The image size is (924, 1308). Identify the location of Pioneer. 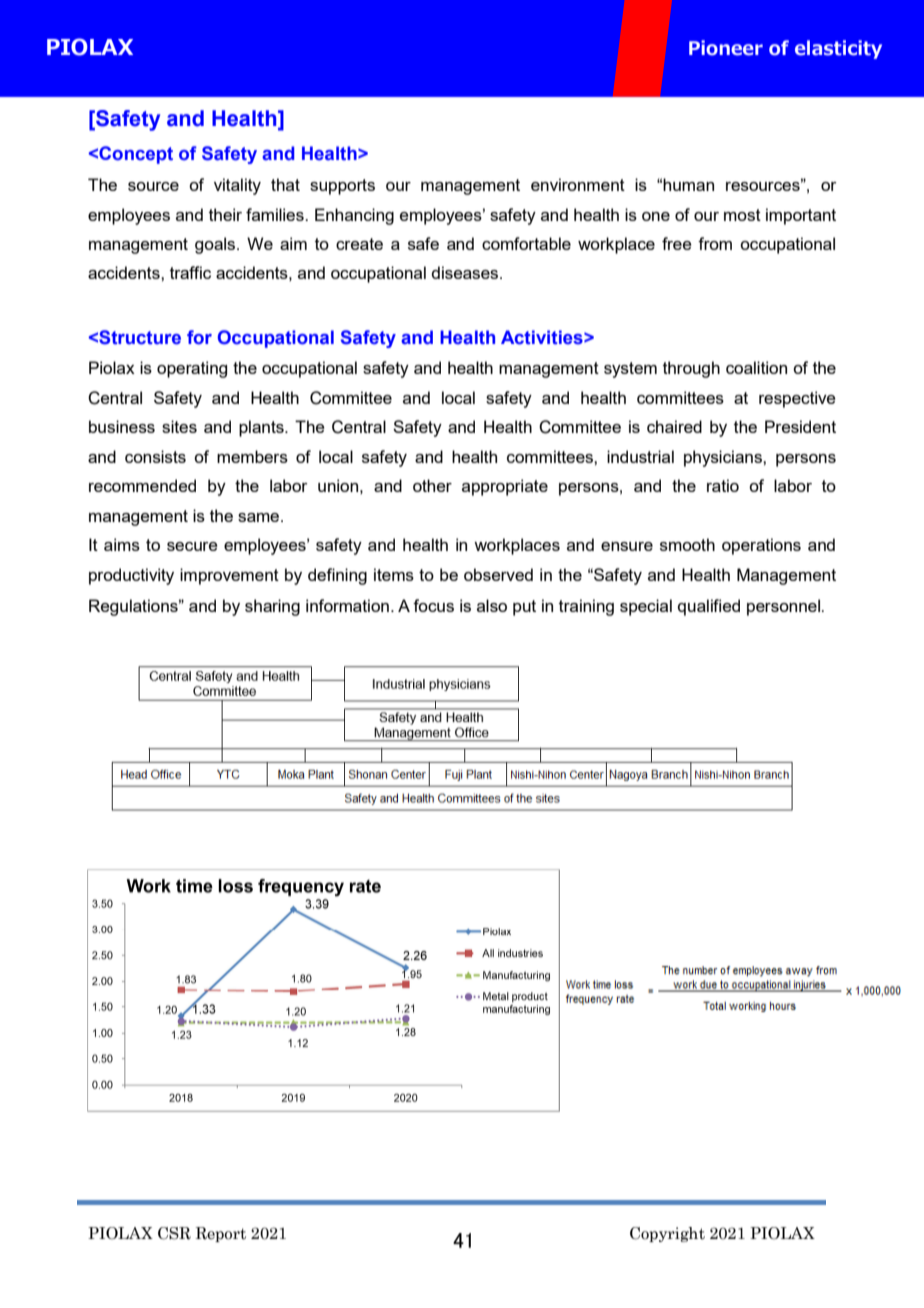
(726, 48).
